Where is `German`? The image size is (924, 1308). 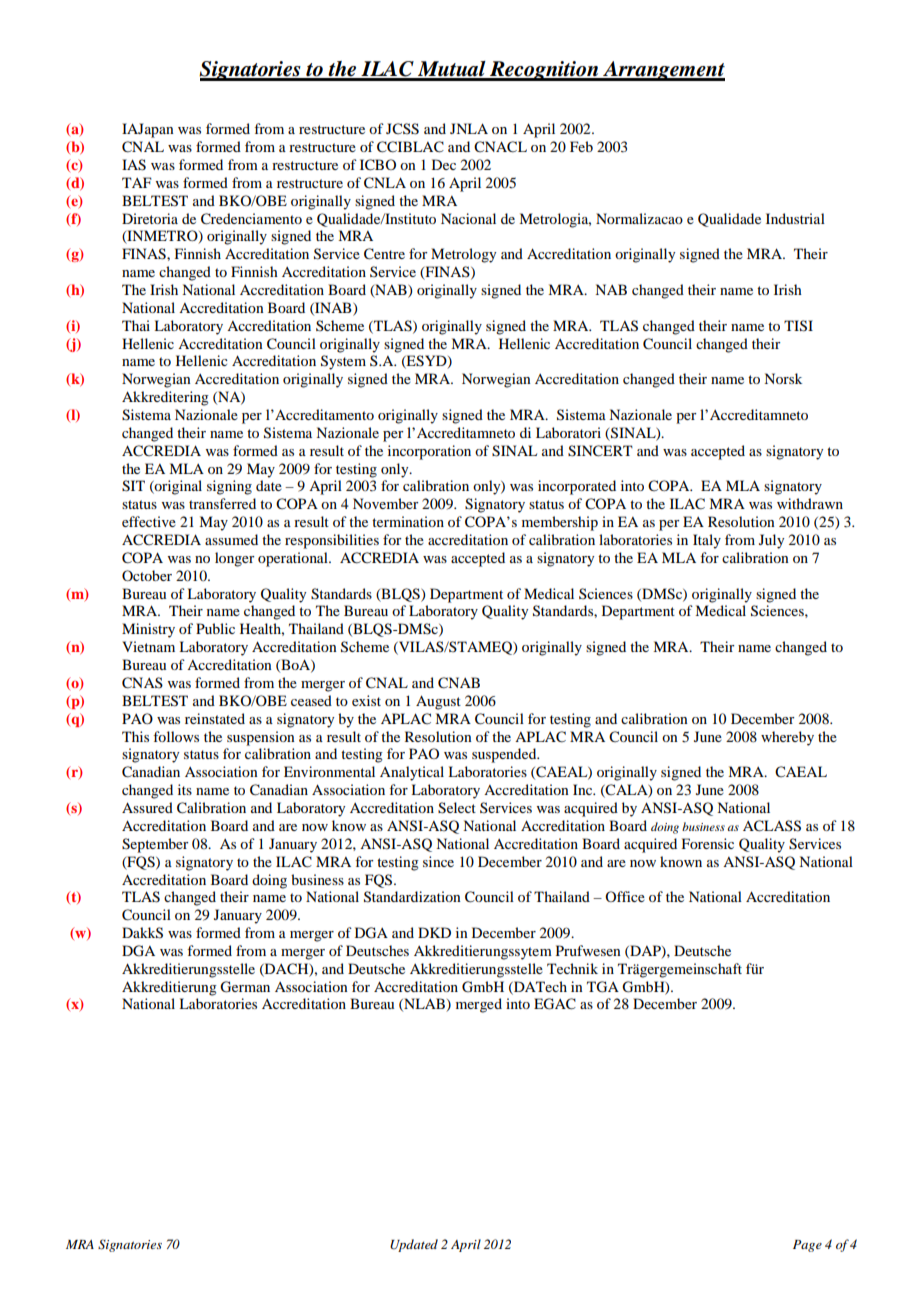
German is located at coordinates (245, 987).
